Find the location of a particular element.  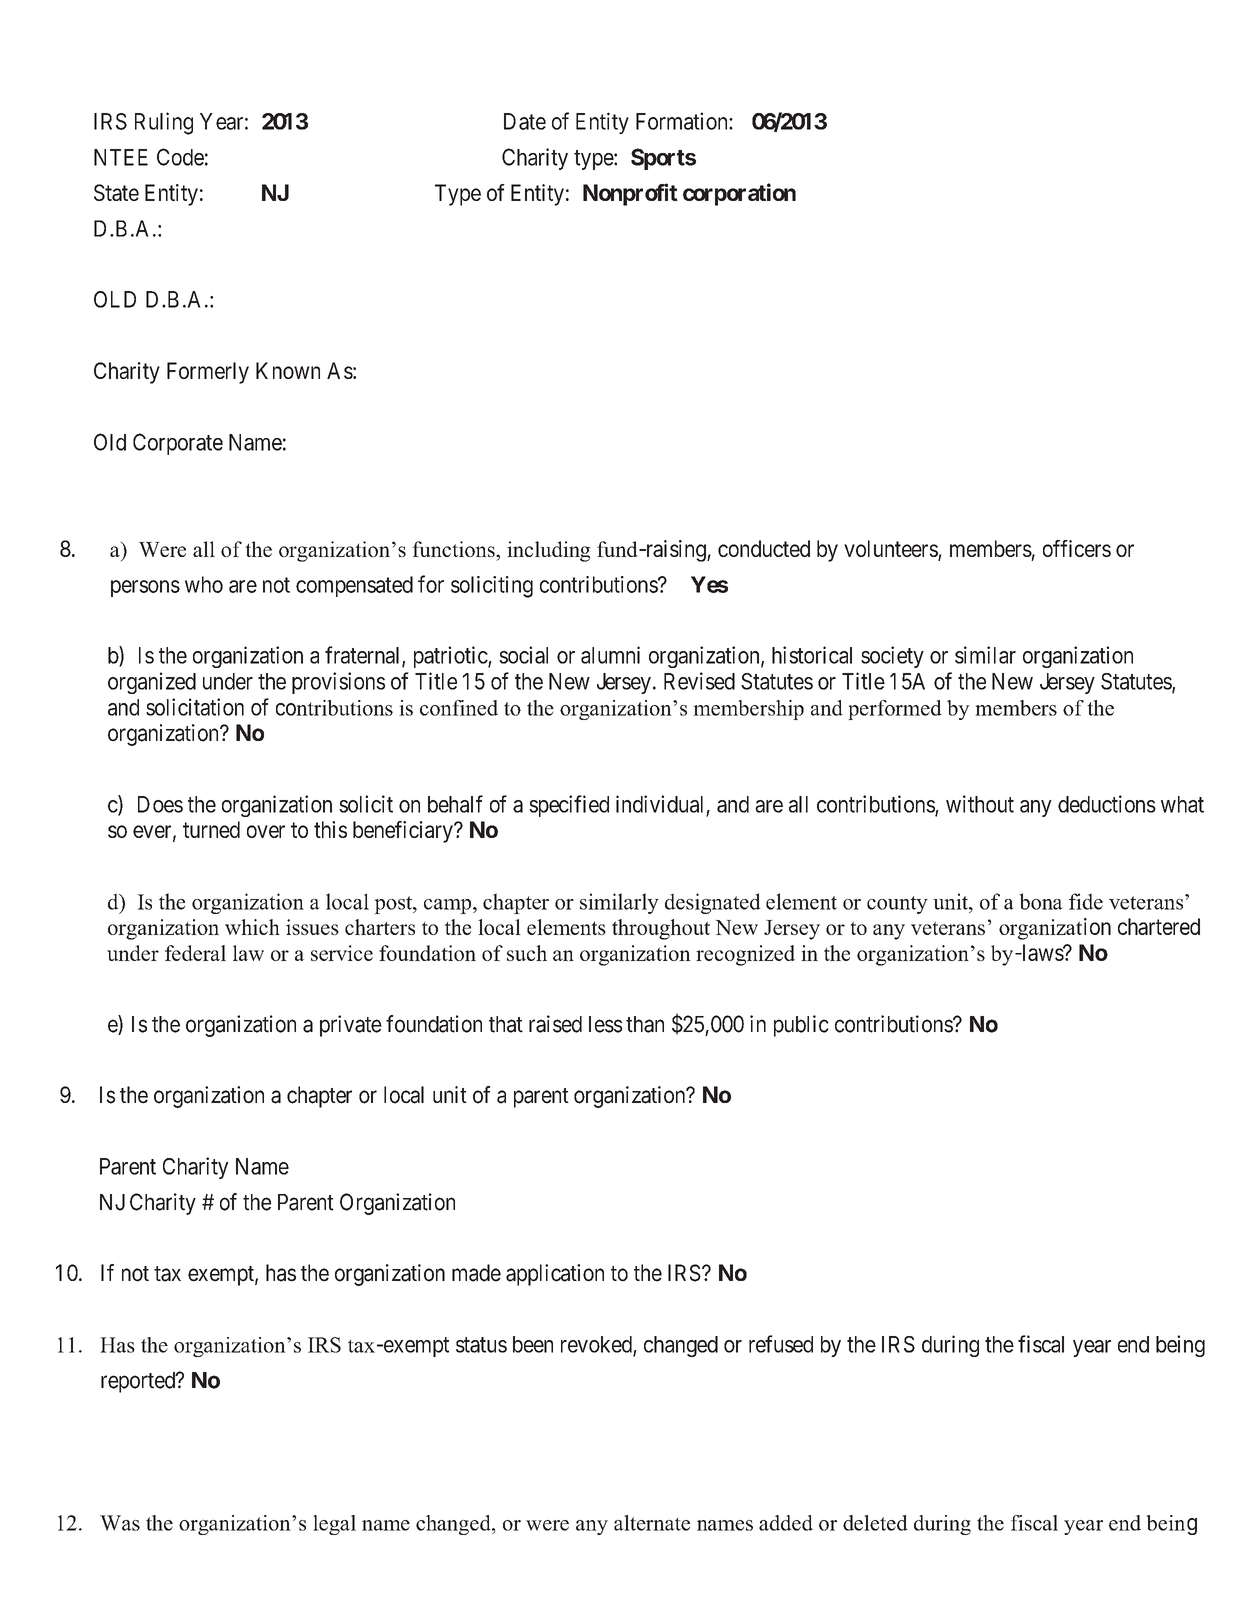

deductions is located at coordinates (1107, 804).
